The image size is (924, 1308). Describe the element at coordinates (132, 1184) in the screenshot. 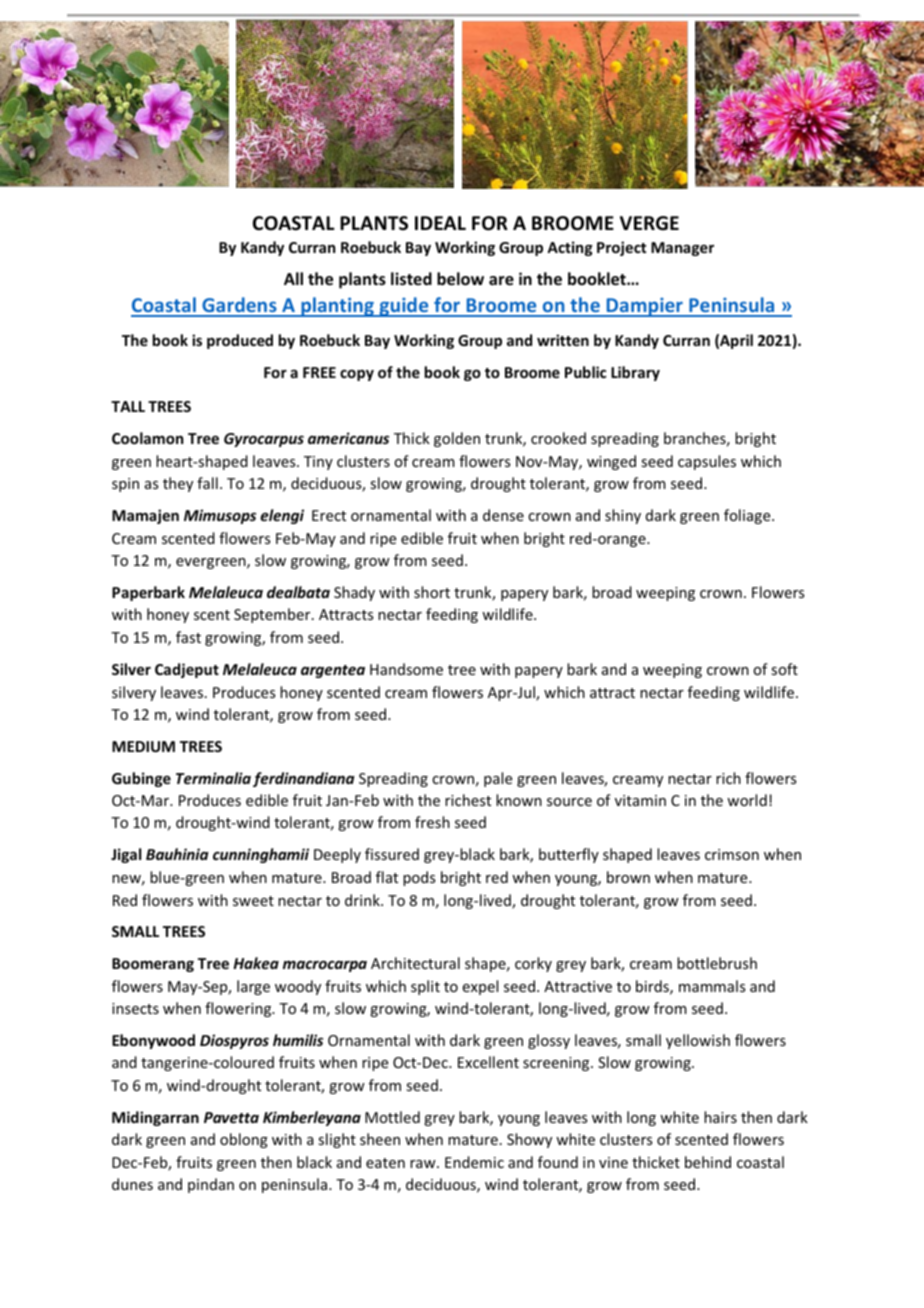

I see `dunes` at that location.
